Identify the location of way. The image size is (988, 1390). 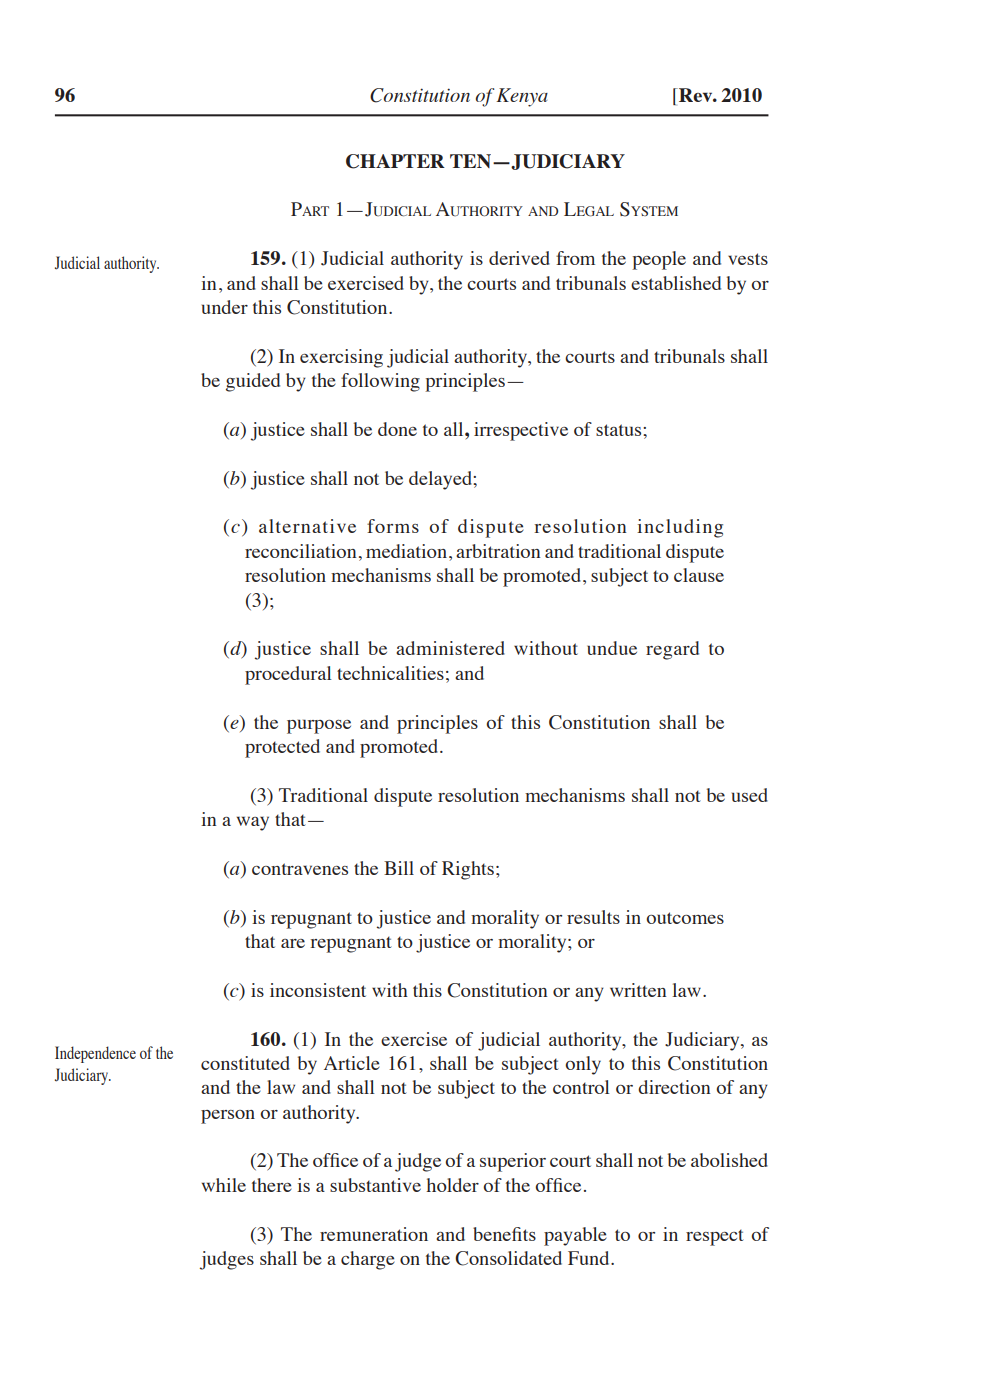
(253, 823).
